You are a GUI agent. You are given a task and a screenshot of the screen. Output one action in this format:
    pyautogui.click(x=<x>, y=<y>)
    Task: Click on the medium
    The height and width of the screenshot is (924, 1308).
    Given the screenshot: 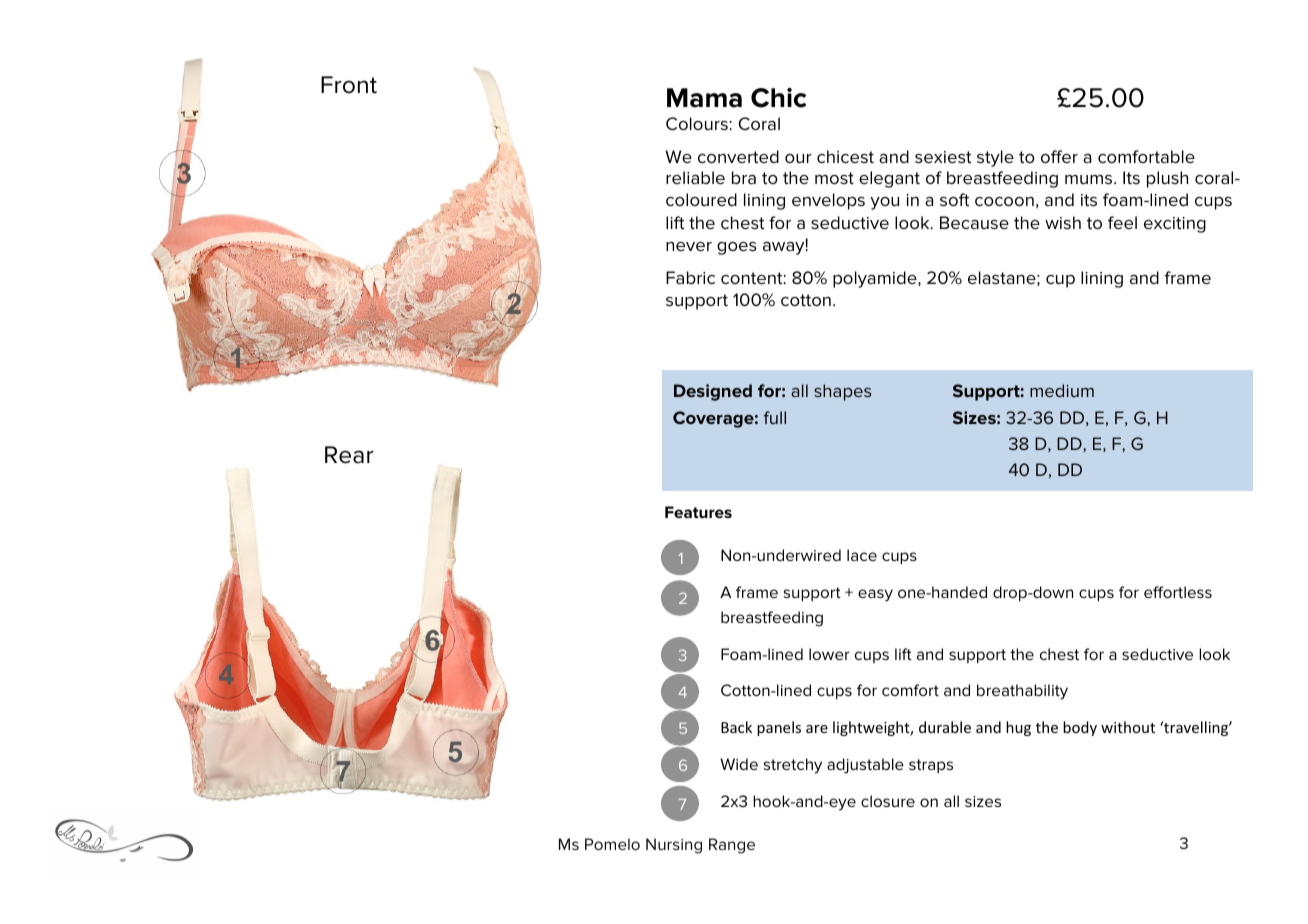 What is the action you would take?
    pyautogui.click(x=1062, y=390)
